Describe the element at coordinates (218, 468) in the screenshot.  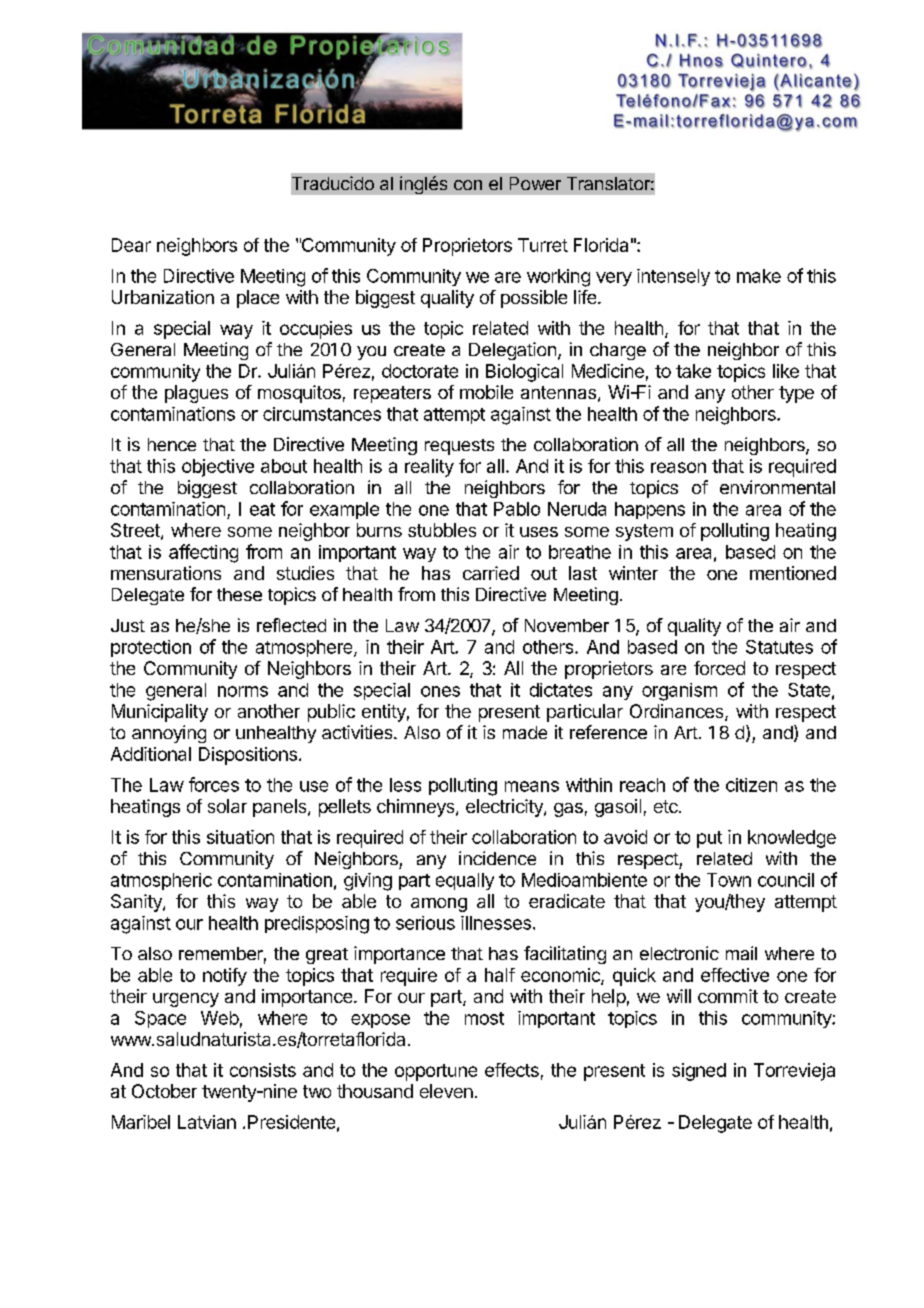
I see `objective` at that location.
